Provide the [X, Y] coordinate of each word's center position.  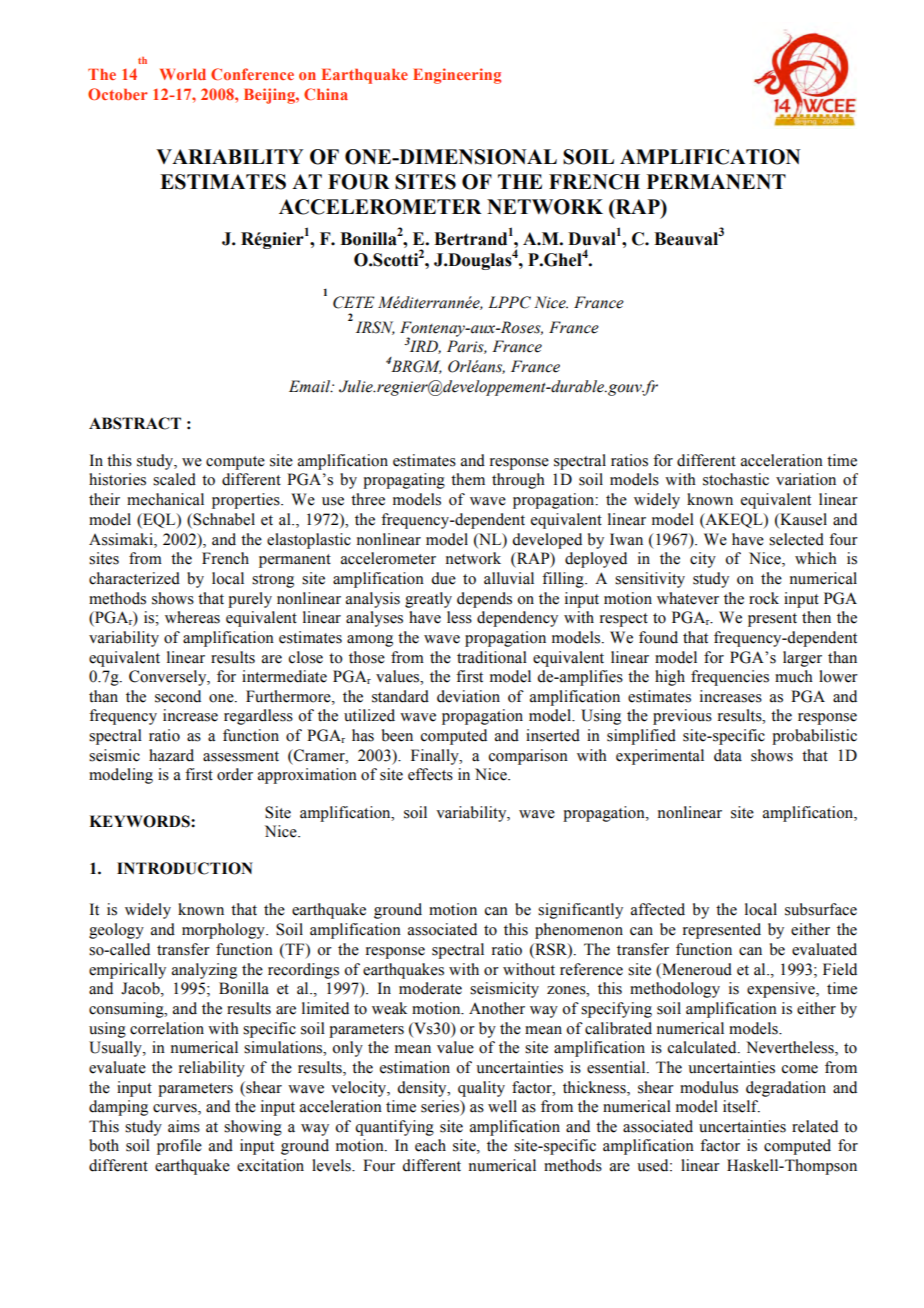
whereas [192, 617]
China [326, 94]
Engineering [457, 76]
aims [184, 1126]
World [183, 74]
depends [484, 600]
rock [764, 598]
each [430, 1145]
